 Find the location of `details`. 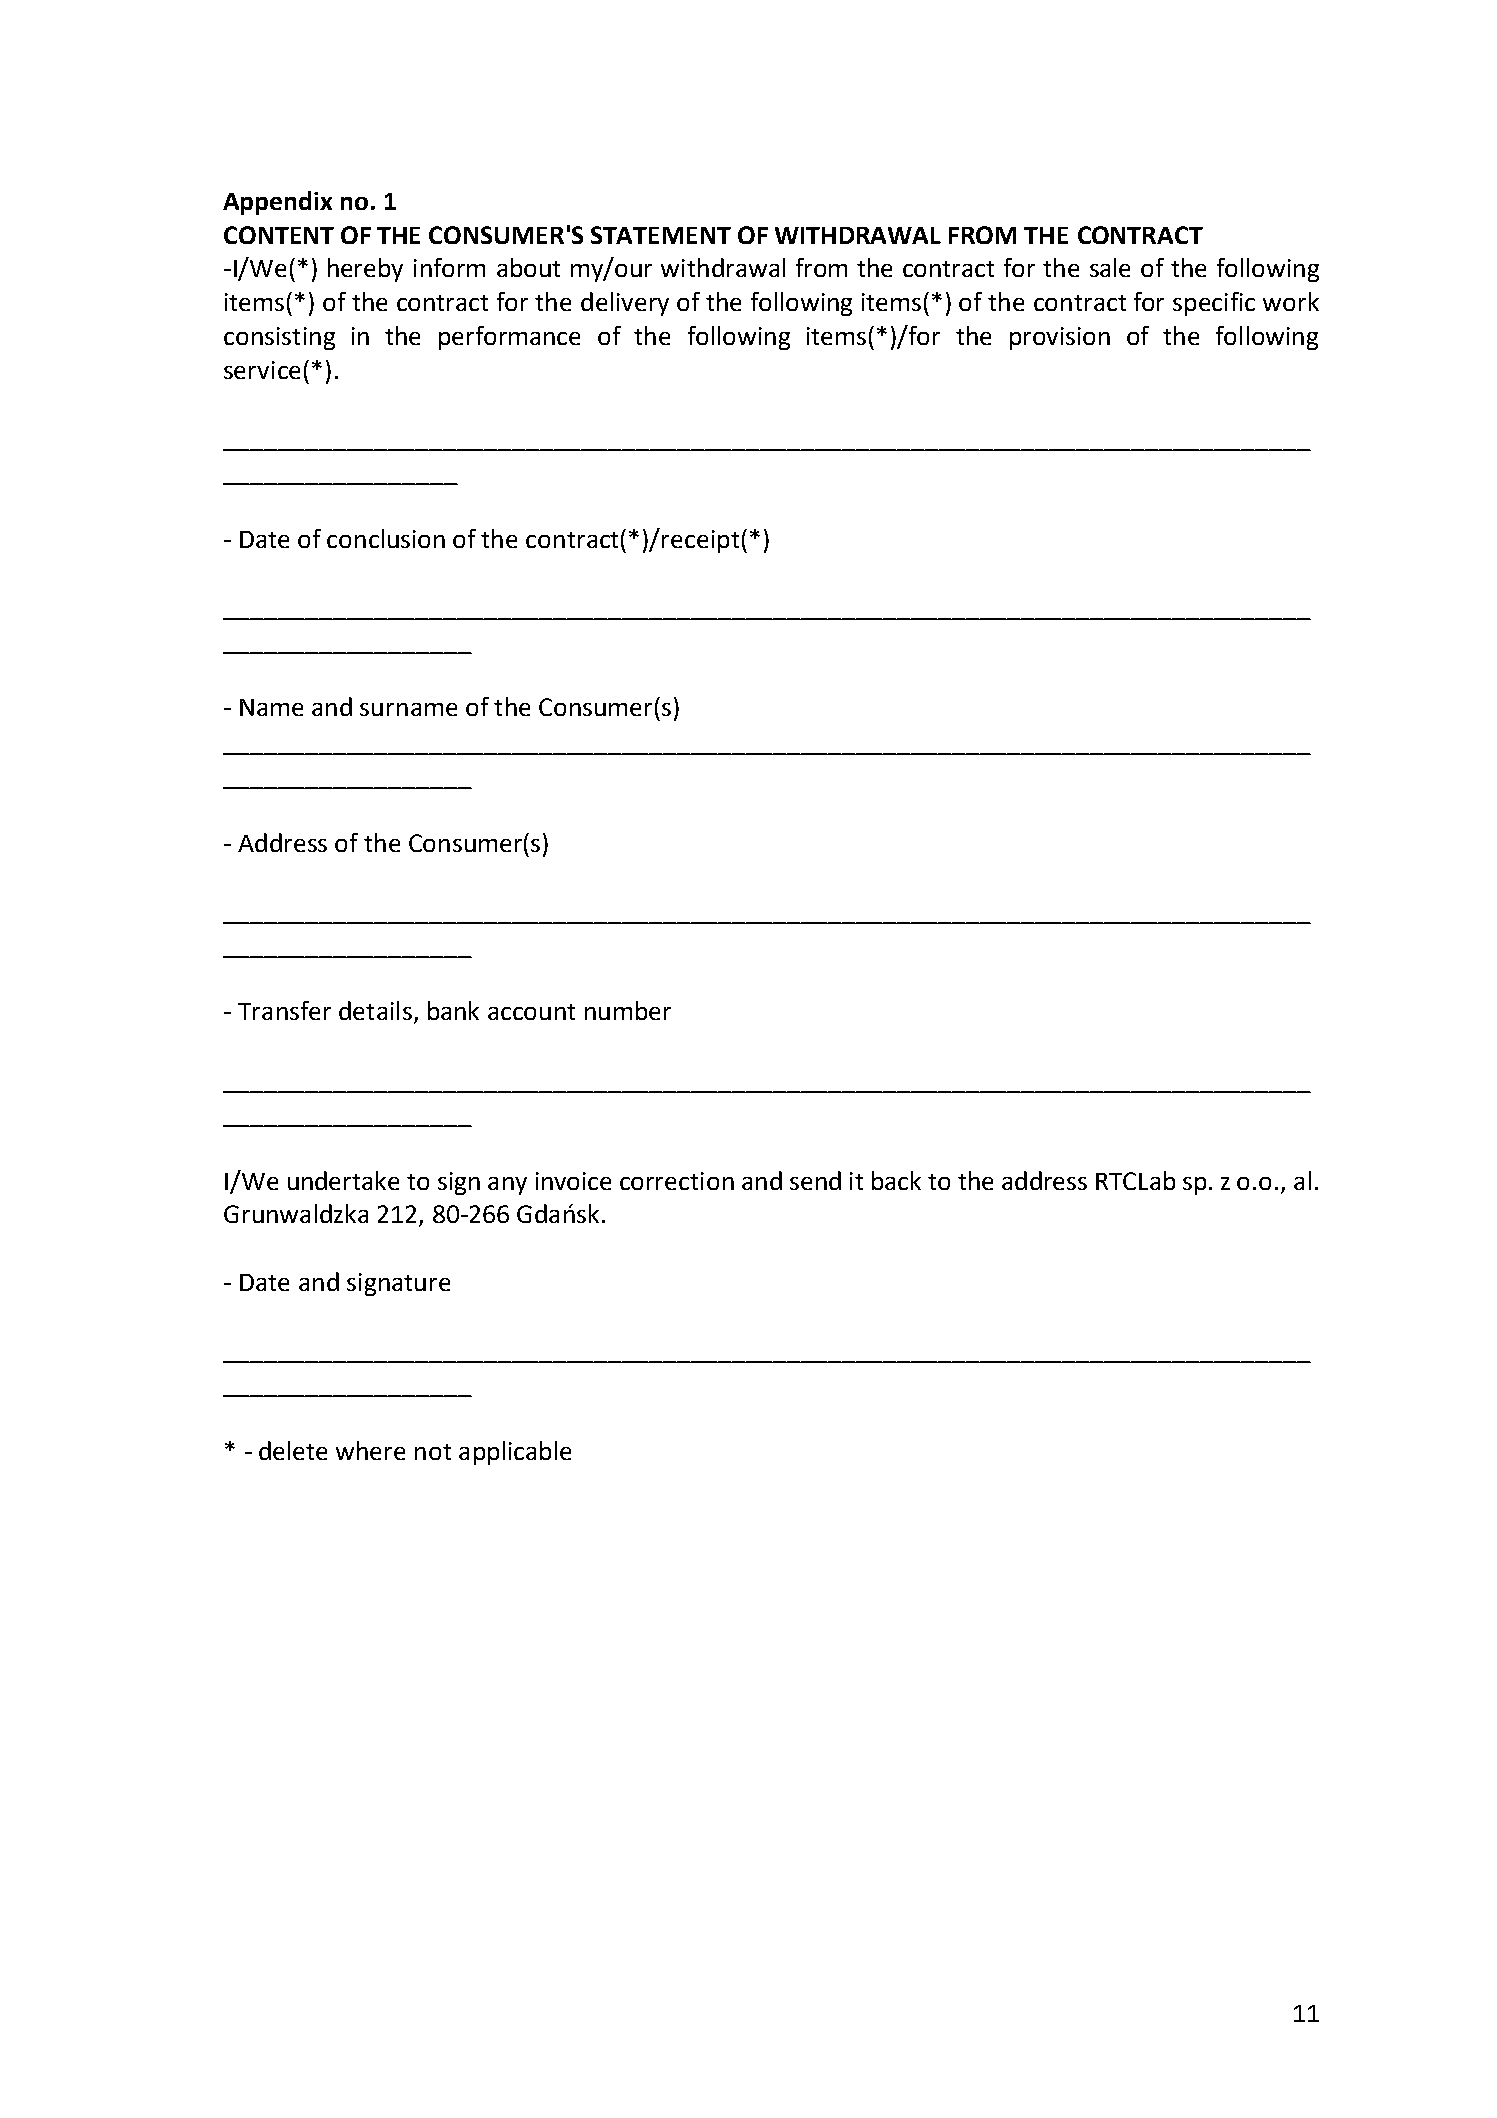

details is located at coordinates (375, 1010).
